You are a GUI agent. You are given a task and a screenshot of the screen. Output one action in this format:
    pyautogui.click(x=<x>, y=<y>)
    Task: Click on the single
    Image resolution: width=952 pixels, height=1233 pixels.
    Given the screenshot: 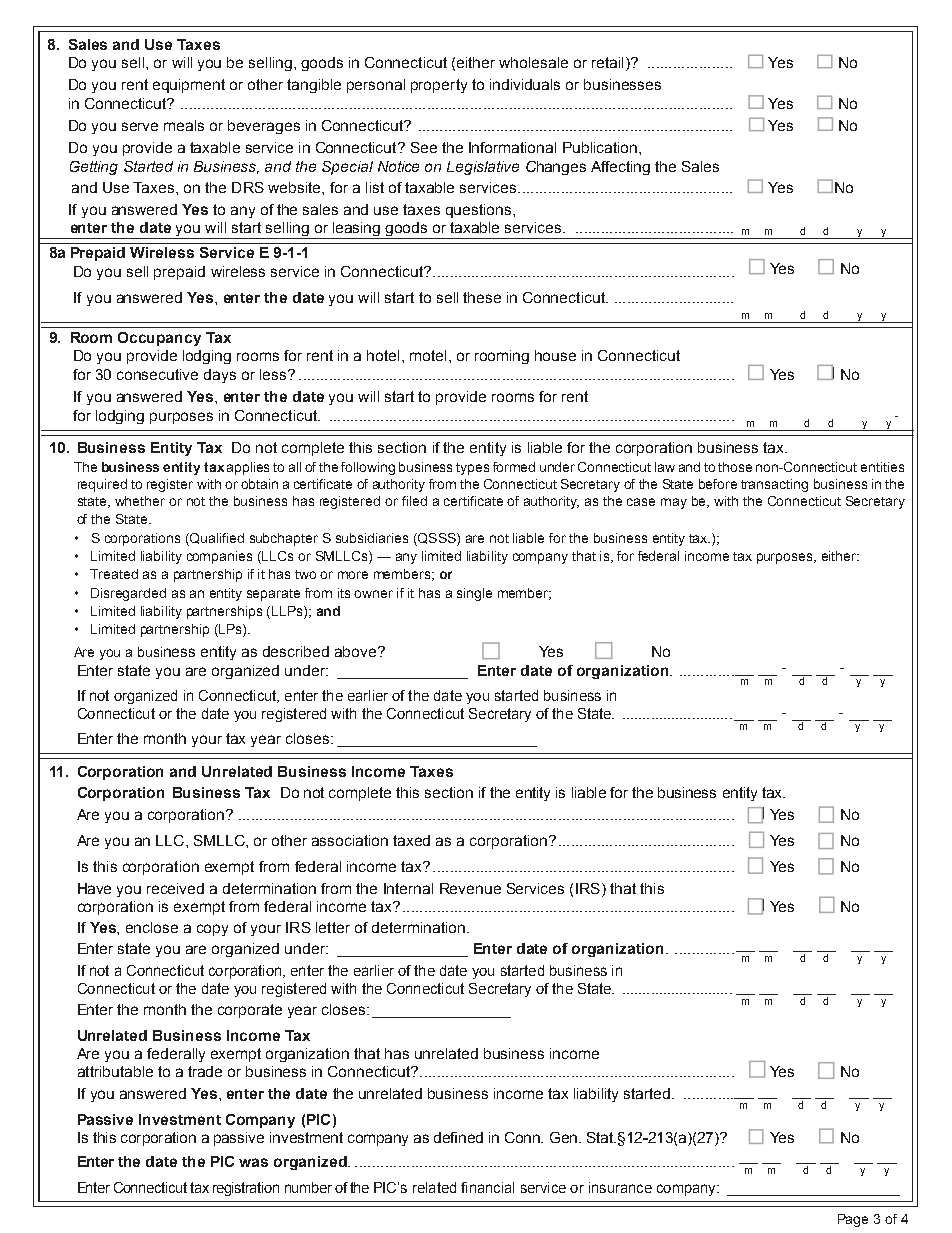 What is the action you would take?
    pyautogui.click(x=474, y=594)
